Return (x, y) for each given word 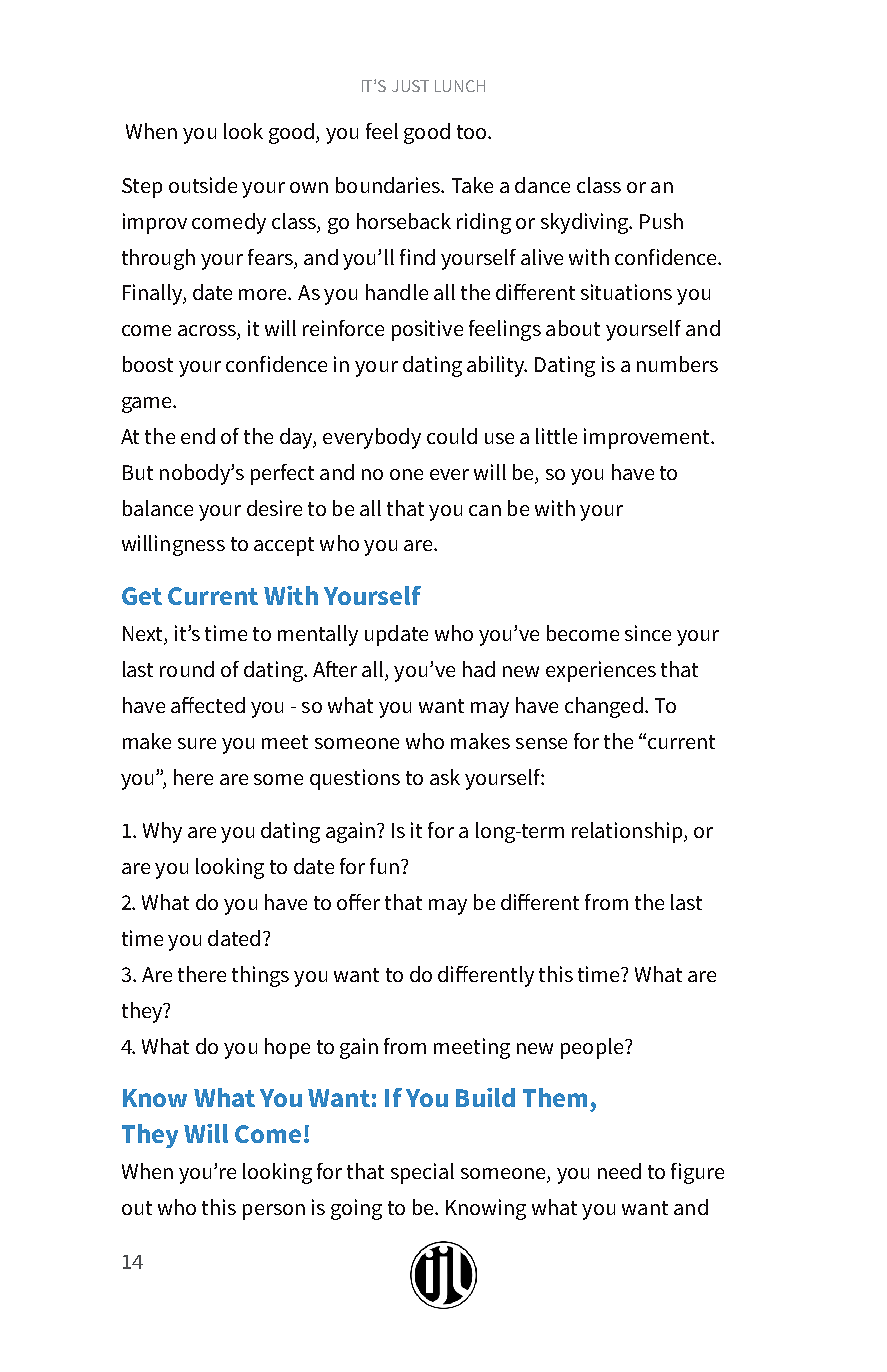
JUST (410, 86)
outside (203, 185)
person (274, 1212)
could (452, 436)
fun (386, 866)
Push (661, 221)
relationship (628, 832)
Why (162, 832)
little (556, 436)
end (198, 436)
